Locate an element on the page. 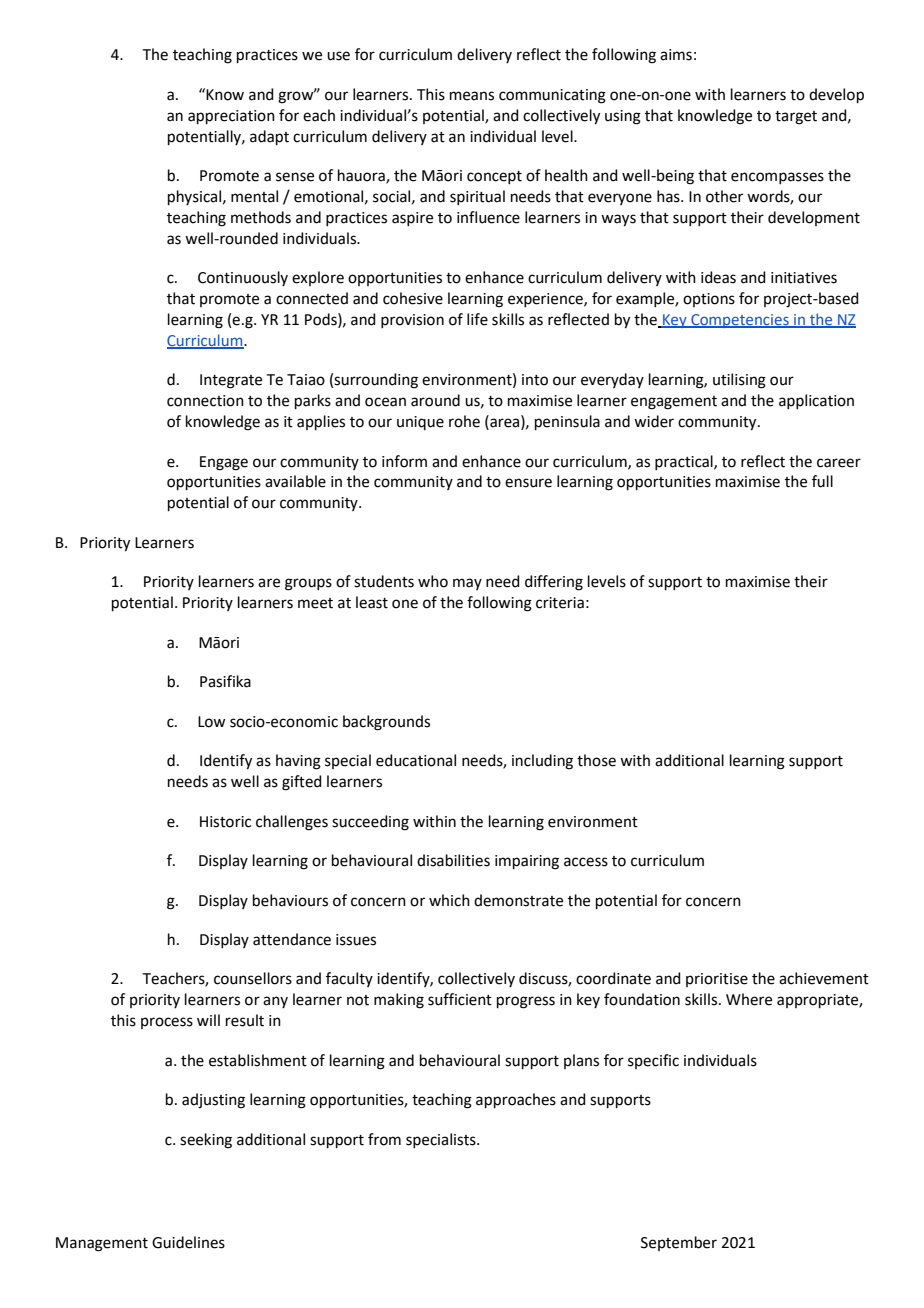 The width and height of the document is (924, 1308). practical is located at coordinates (685, 462).
